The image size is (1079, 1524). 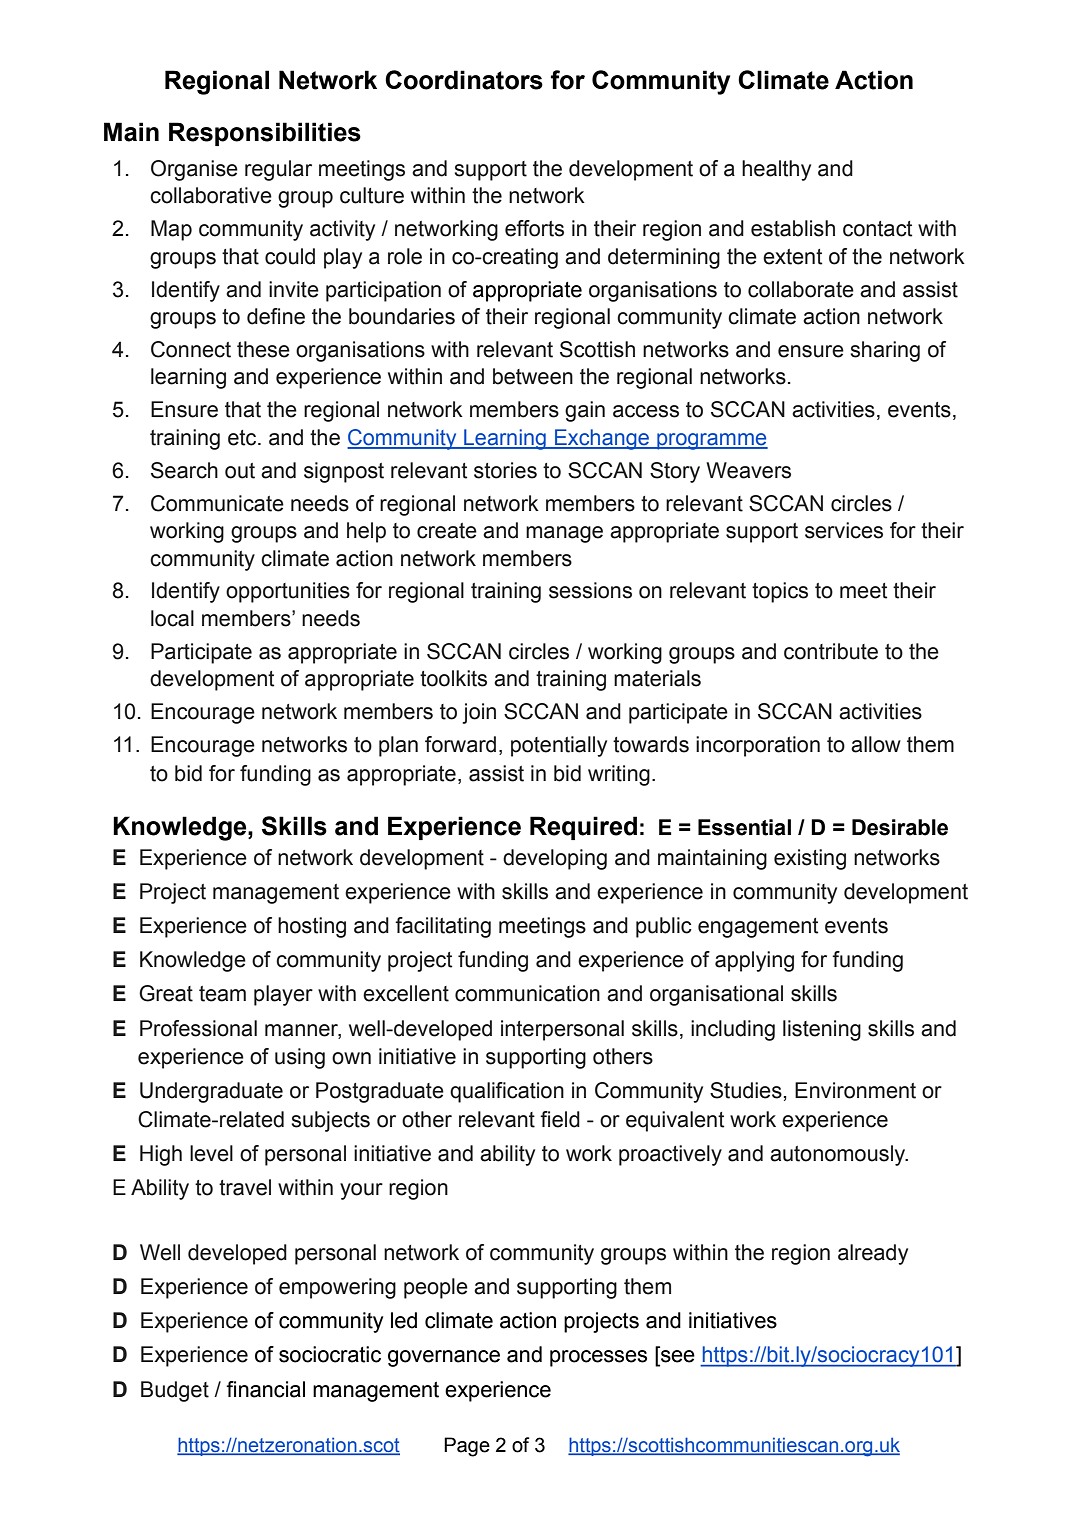 What do you see at coordinates (464, 80) in the screenshot?
I see `Coordinators` at bounding box center [464, 80].
